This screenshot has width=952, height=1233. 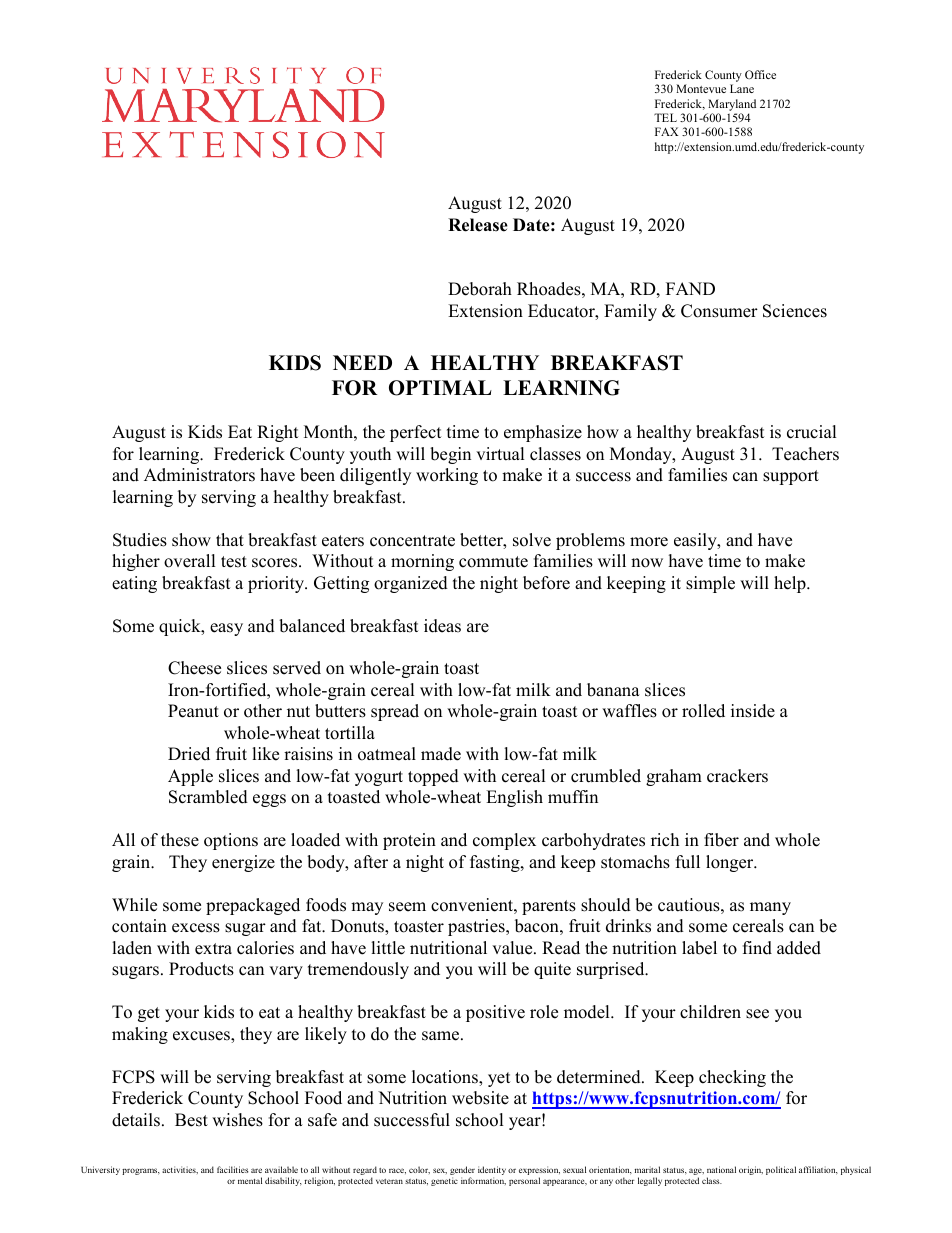 What do you see at coordinates (665, 117) in the screenshot?
I see `TEL` at bounding box center [665, 117].
